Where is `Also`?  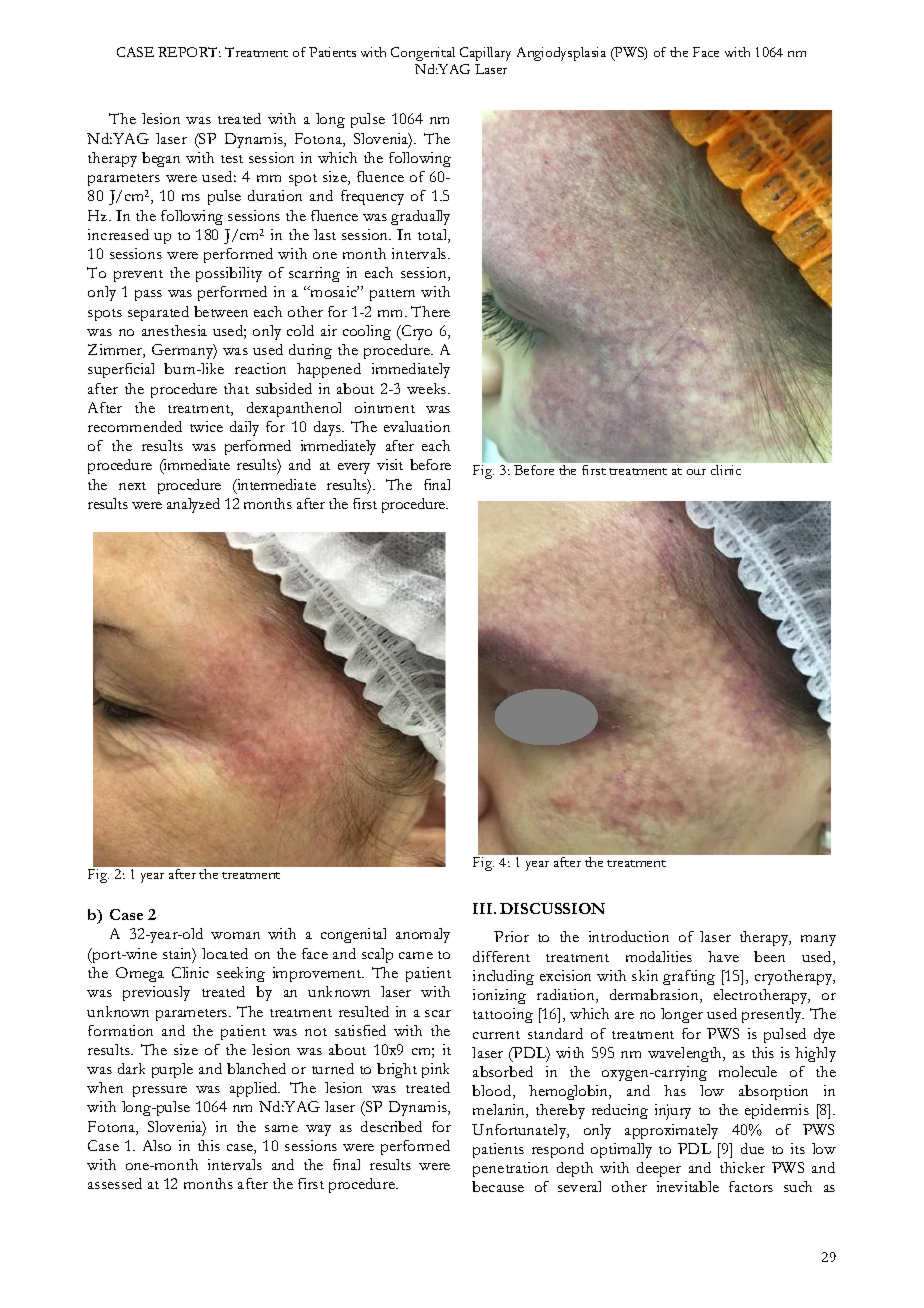 Also is located at coordinates (157, 1145).
